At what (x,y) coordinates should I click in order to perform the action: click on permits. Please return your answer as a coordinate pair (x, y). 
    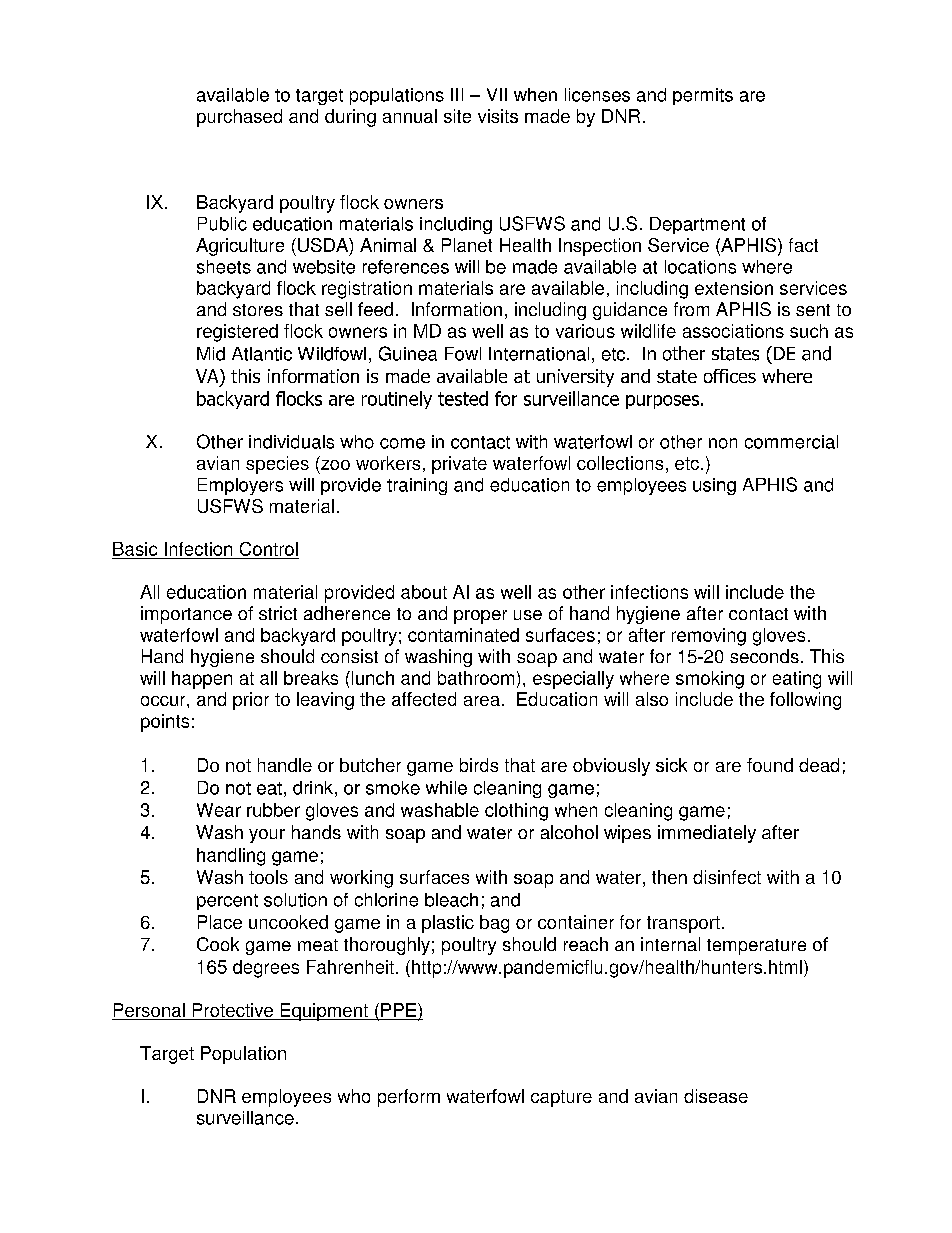
    Looking at the image, I should click on (703, 96).
